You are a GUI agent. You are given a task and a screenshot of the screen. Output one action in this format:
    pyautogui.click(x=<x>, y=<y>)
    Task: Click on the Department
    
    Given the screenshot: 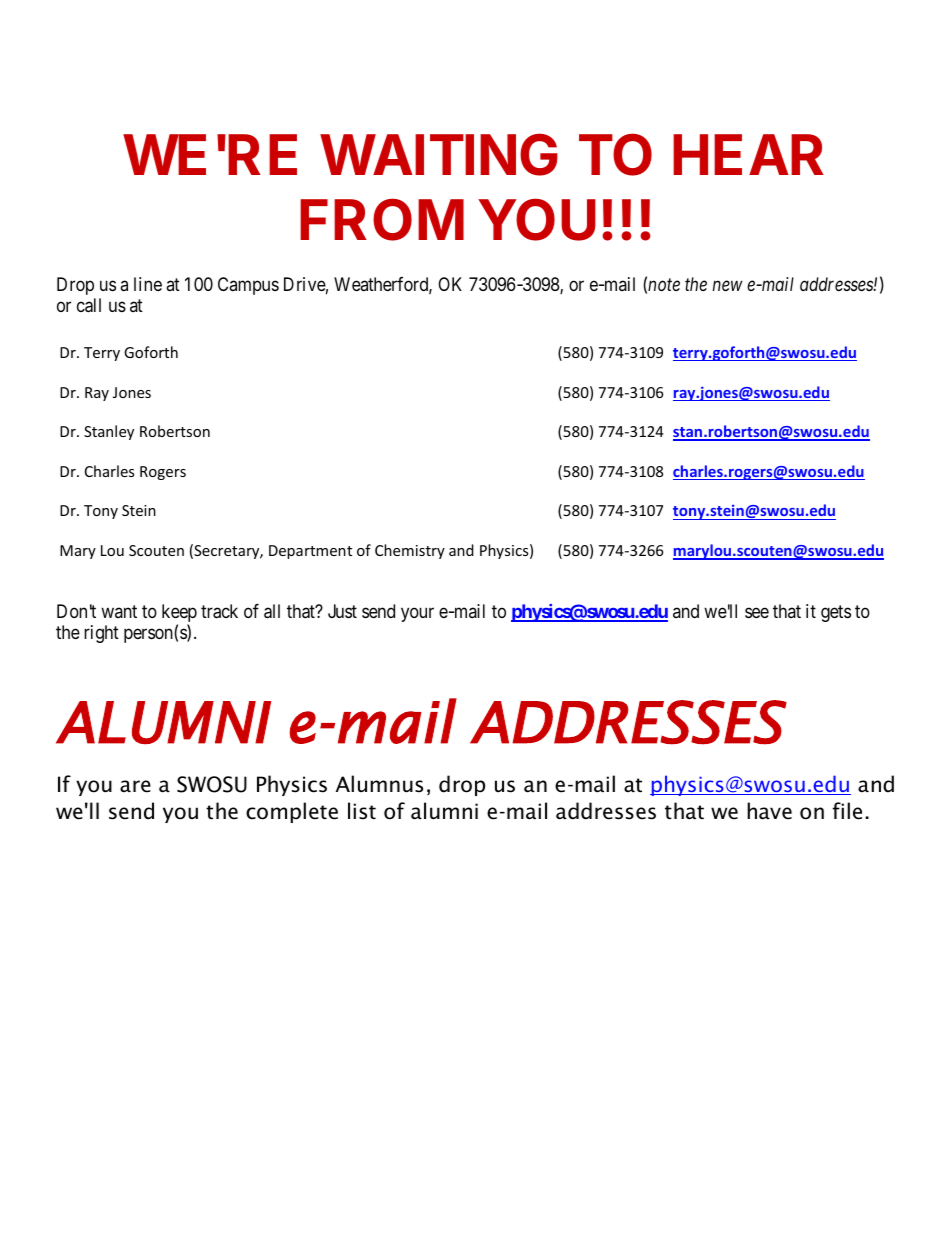 What is the action you would take?
    pyautogui.click(x=310, y=552)
